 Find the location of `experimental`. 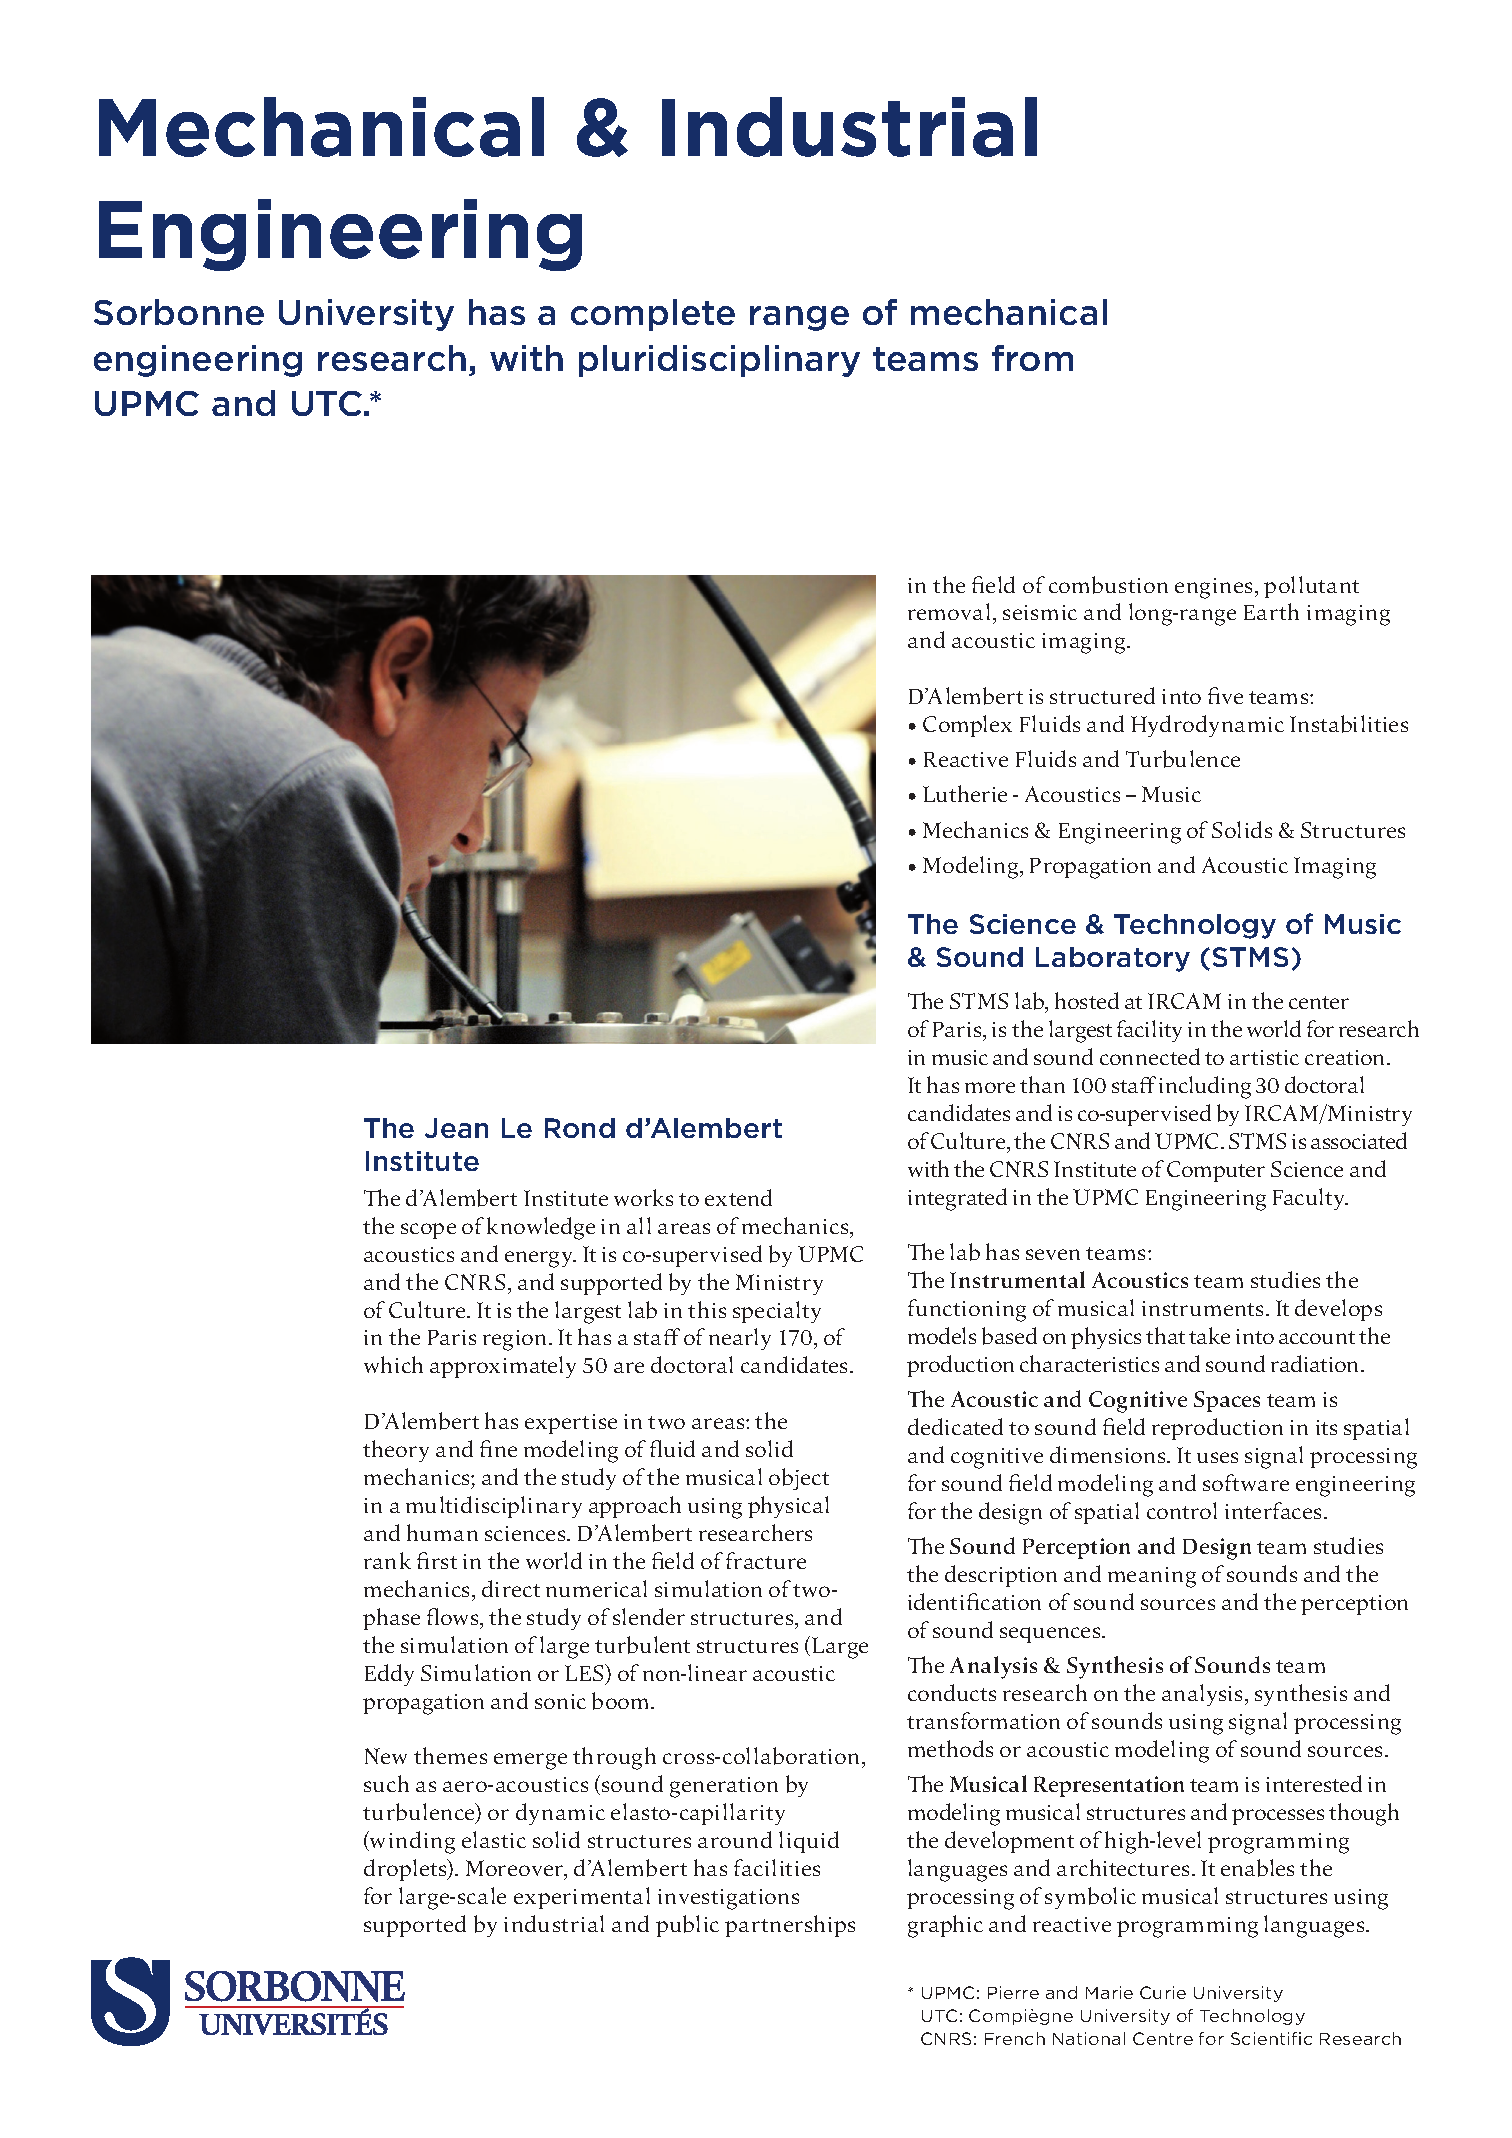

experimental is located at coordinates (582, 1898).
